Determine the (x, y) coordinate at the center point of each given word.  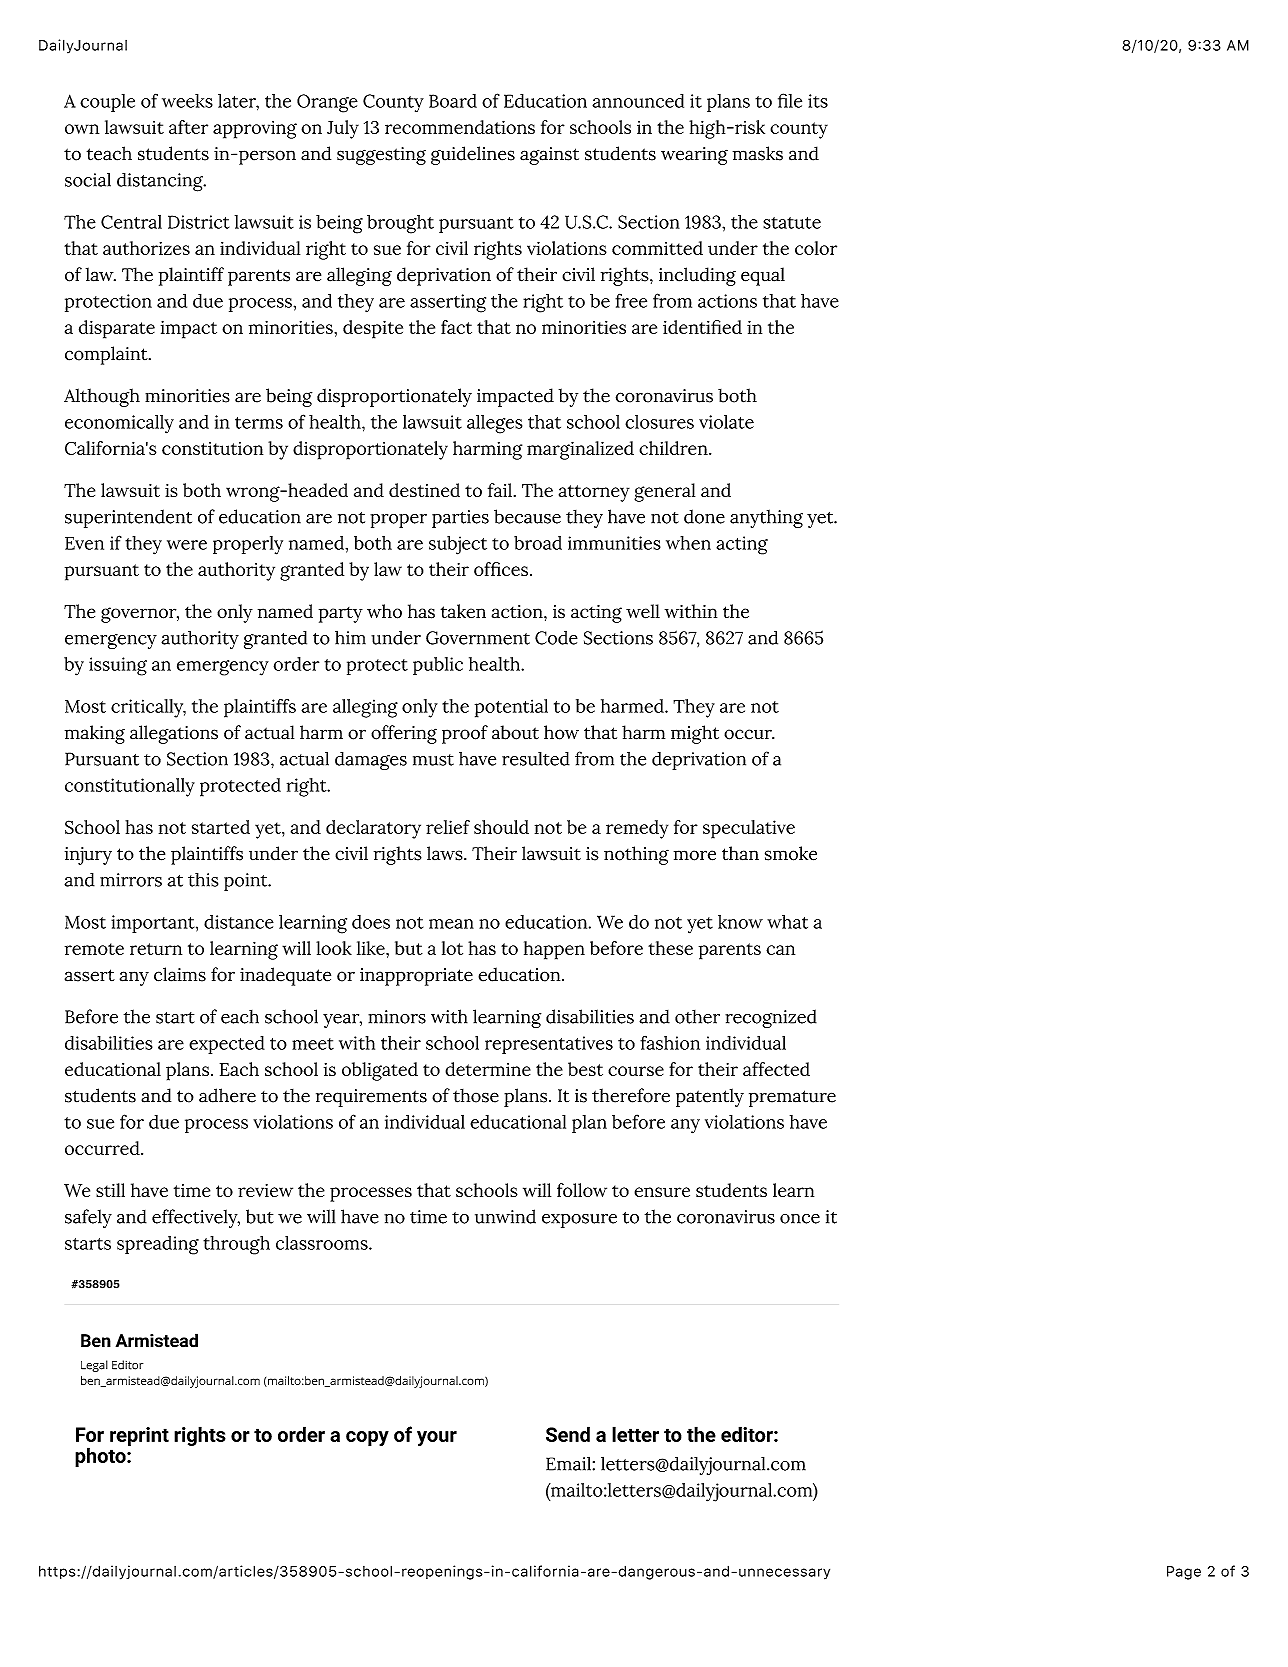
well (643, 611)
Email (568, 1463)
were (187, 545)
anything (766, 518)
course (636, 1071)
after (188, 127)
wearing (694, 156)
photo (101, 1457)
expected (227, 1045)
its (818, 101)
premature (792, 1098)
